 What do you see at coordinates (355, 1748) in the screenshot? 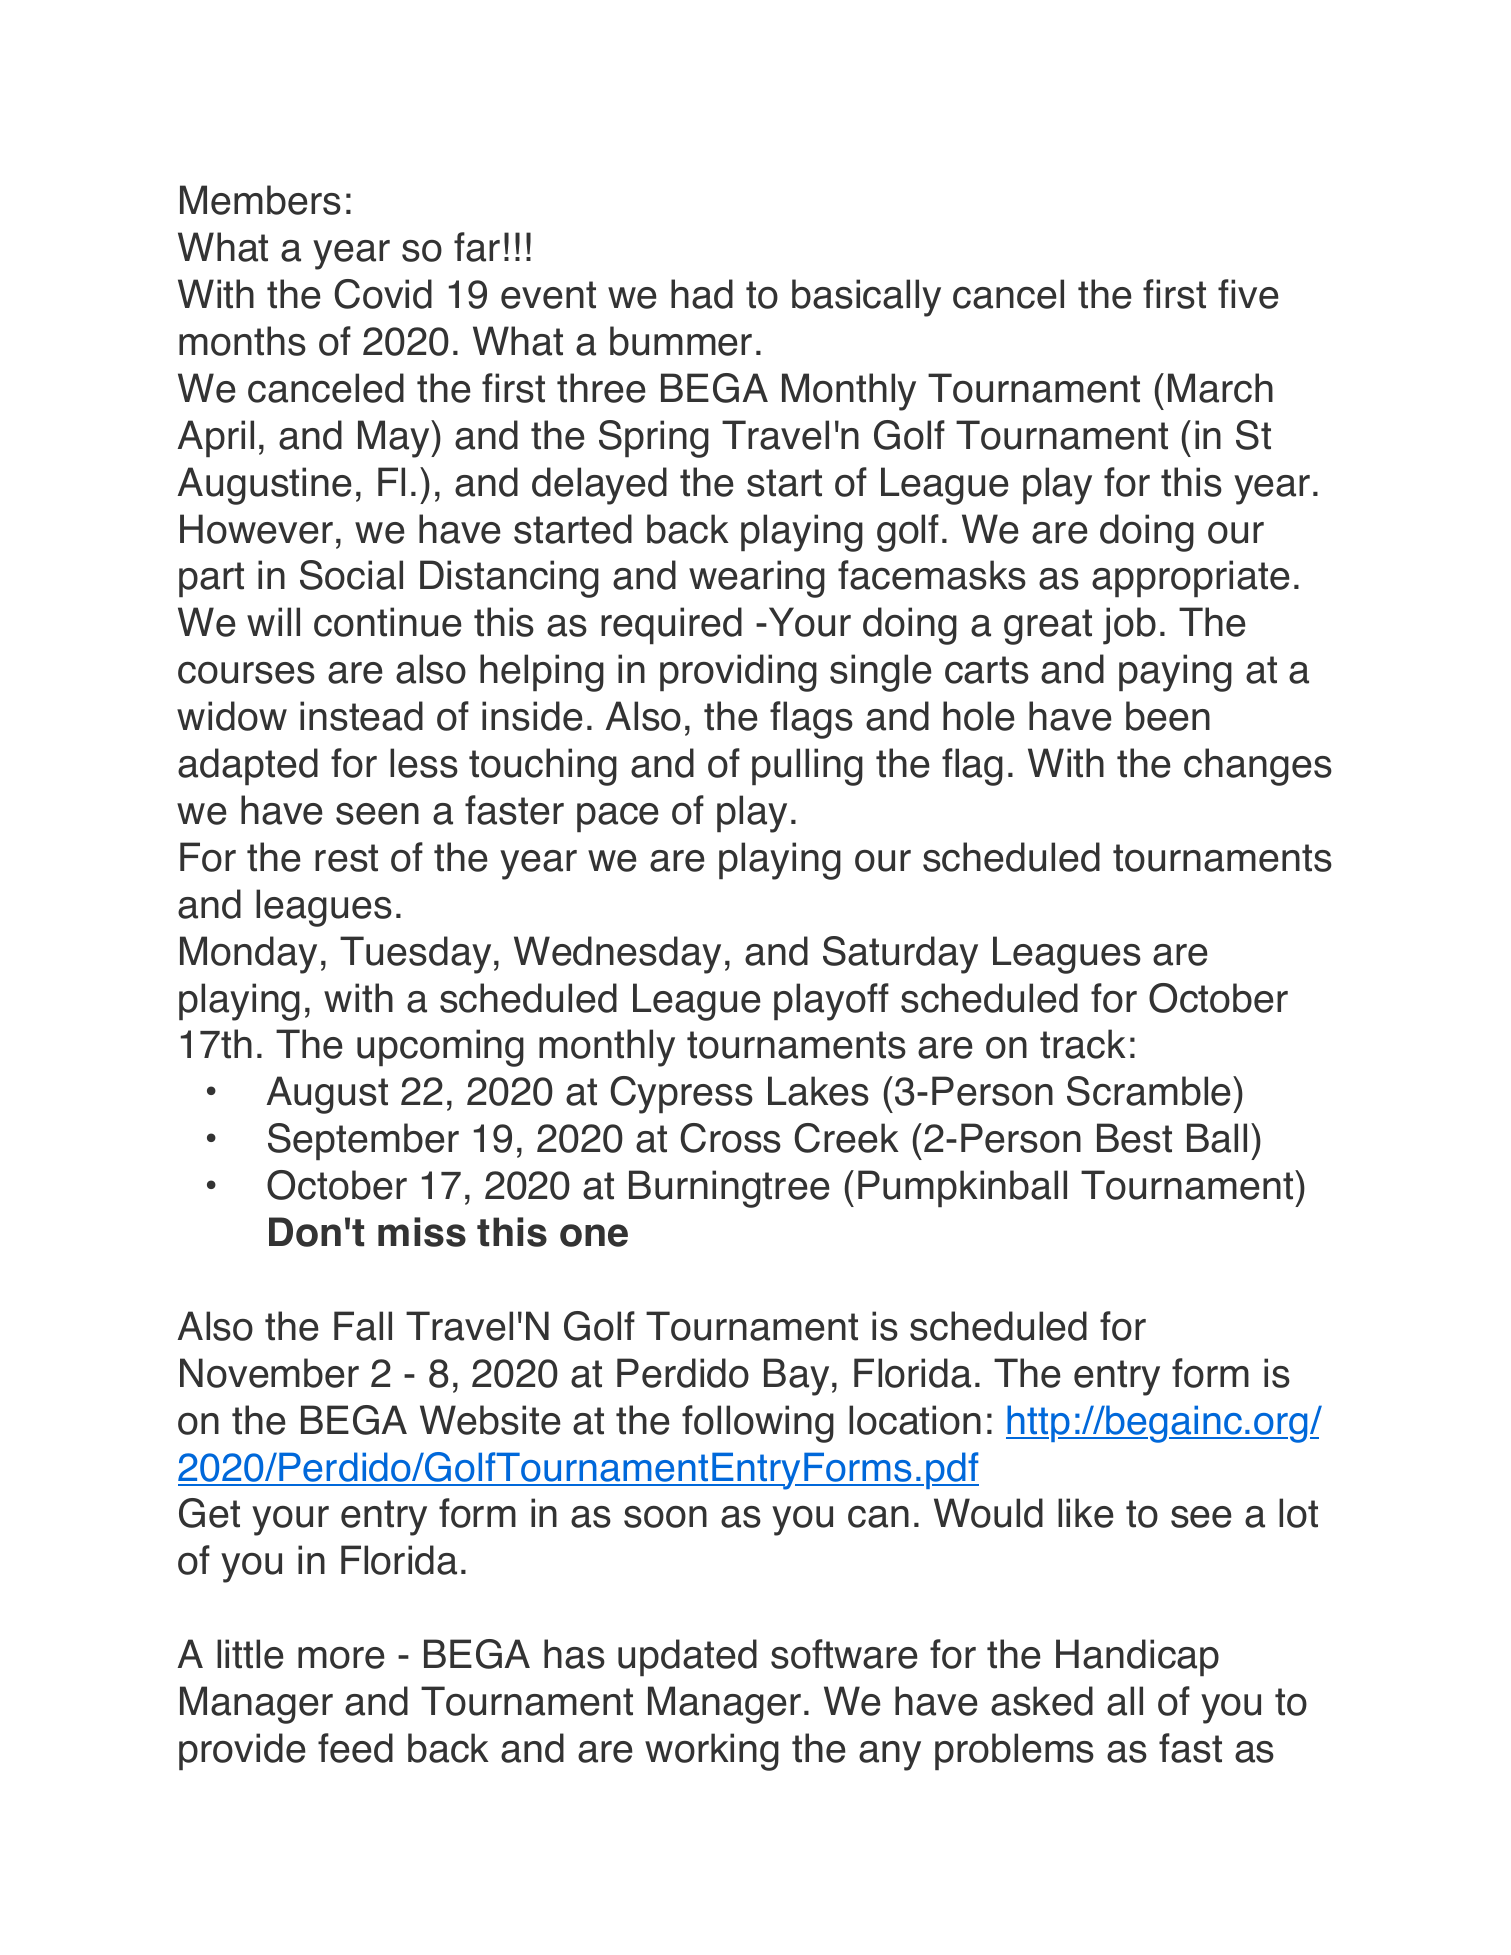
I see `feed` at bounding box center [355, 1748].
